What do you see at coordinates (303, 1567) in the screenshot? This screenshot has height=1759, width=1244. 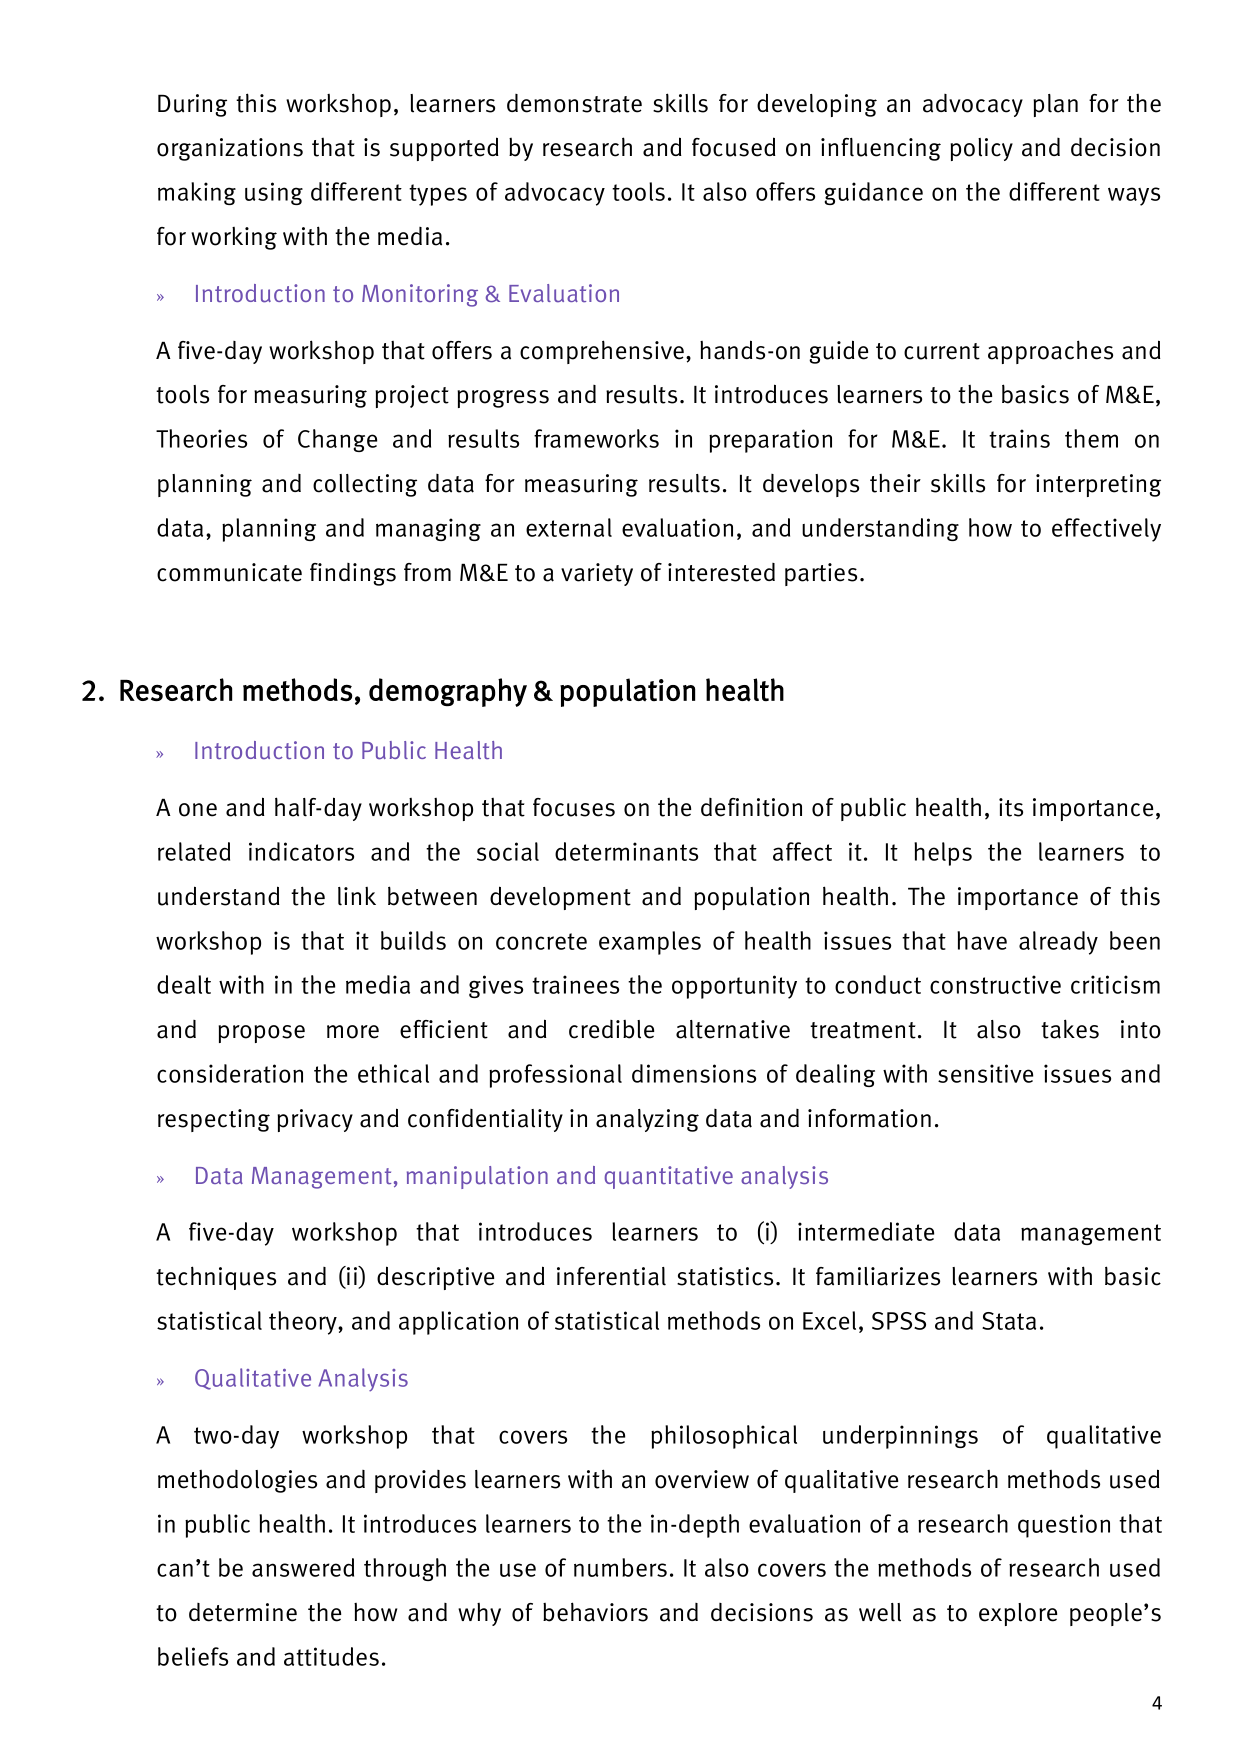 I see `answered` at bounding box center [303, 1567].
